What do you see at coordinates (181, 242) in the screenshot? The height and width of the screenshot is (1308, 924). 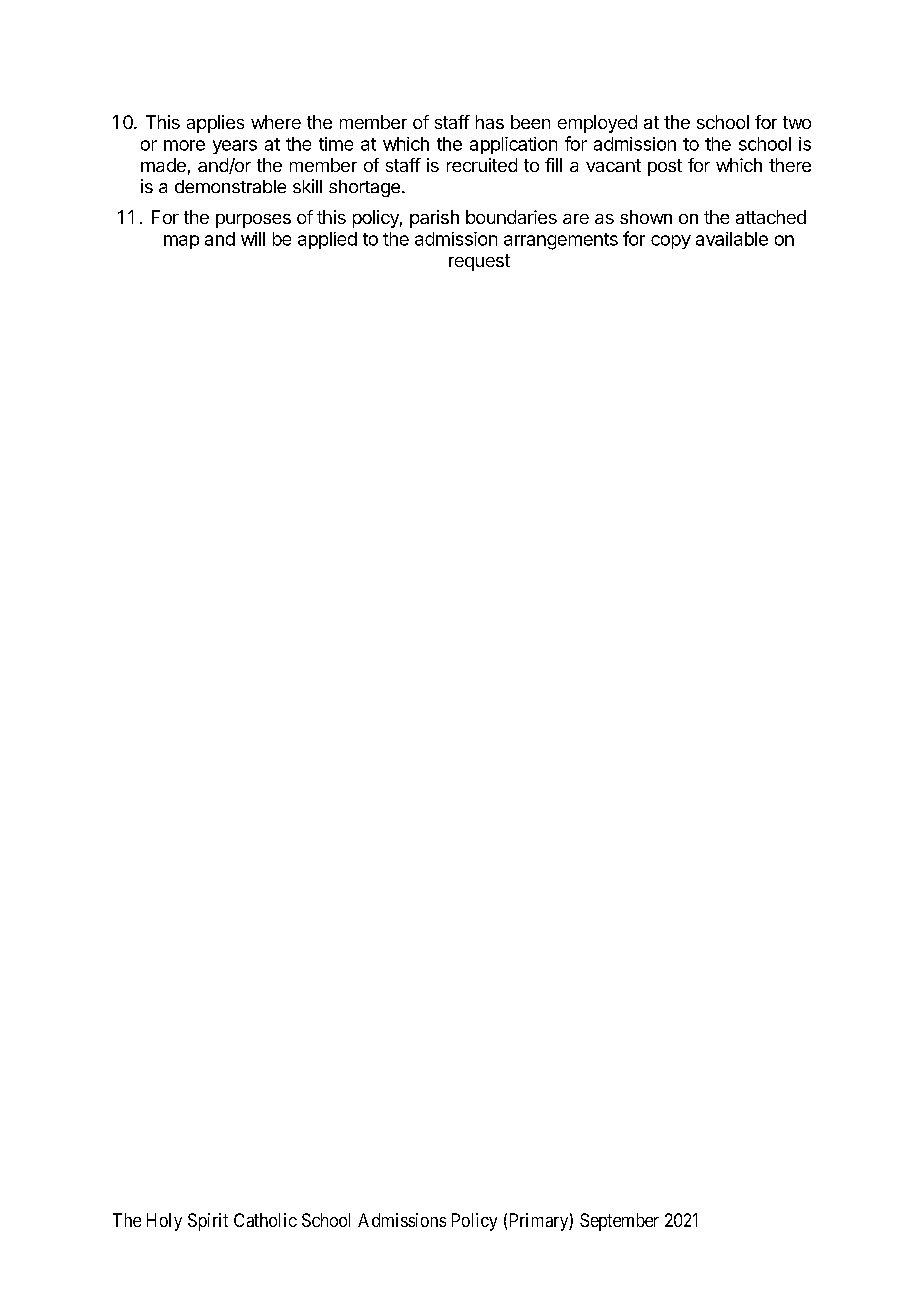 I see `map` at bounding box center [181, 242].
